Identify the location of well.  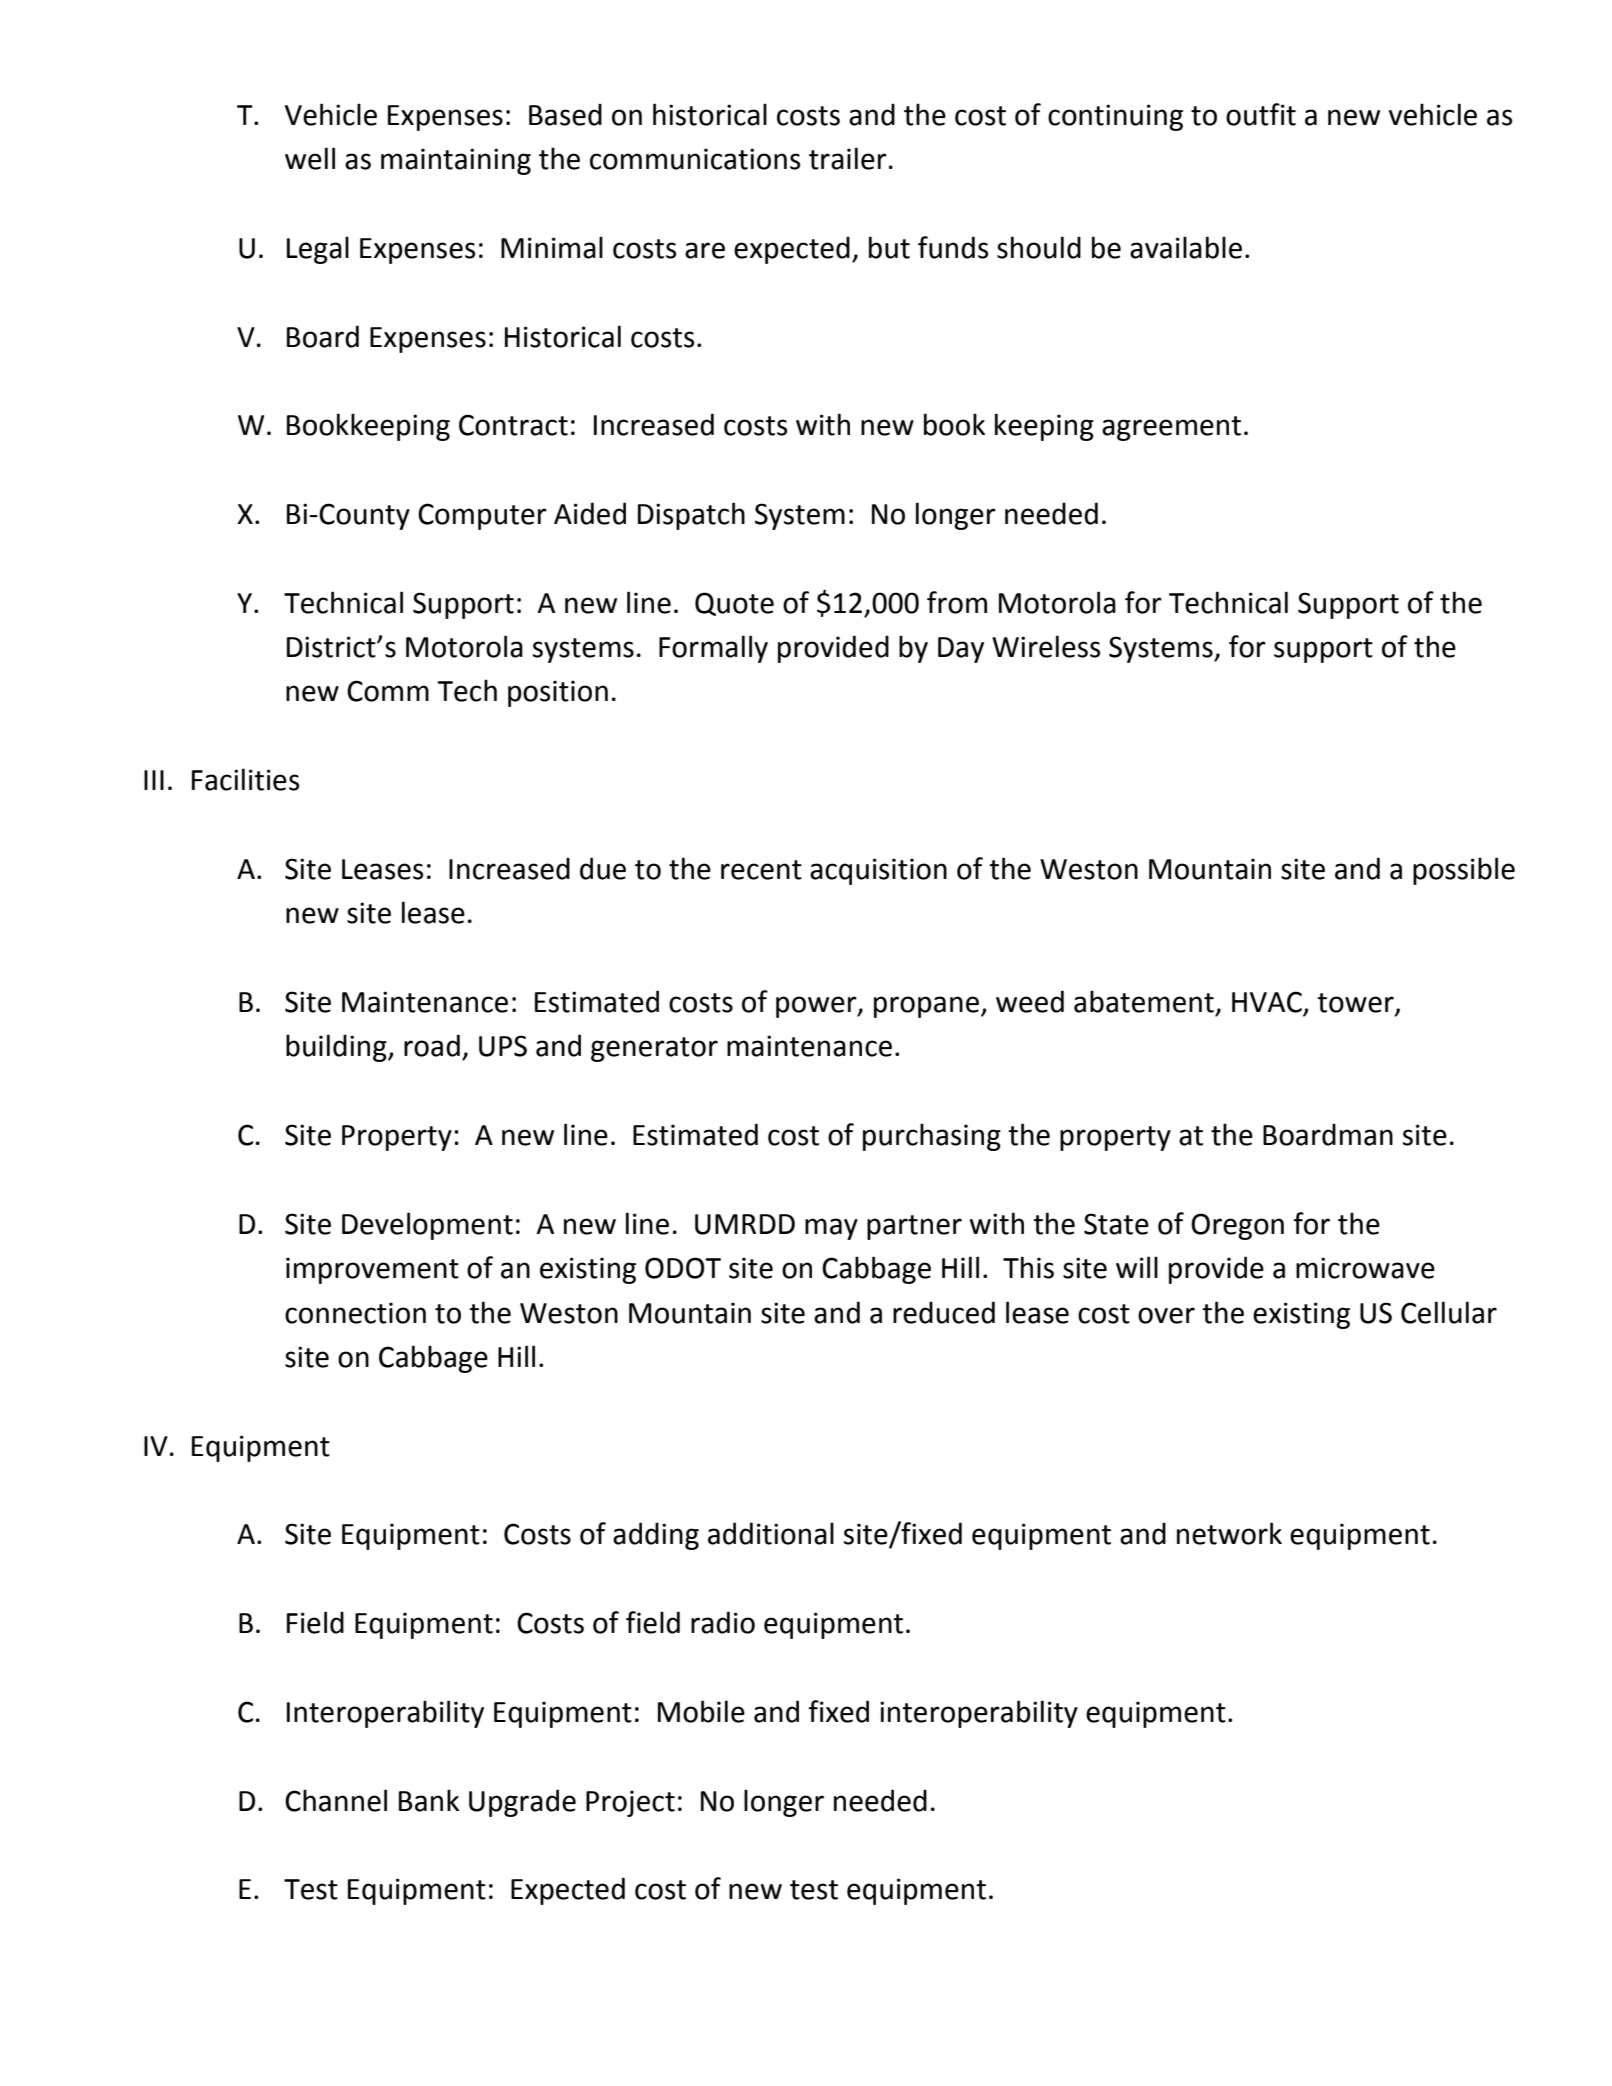
(310, 158).
